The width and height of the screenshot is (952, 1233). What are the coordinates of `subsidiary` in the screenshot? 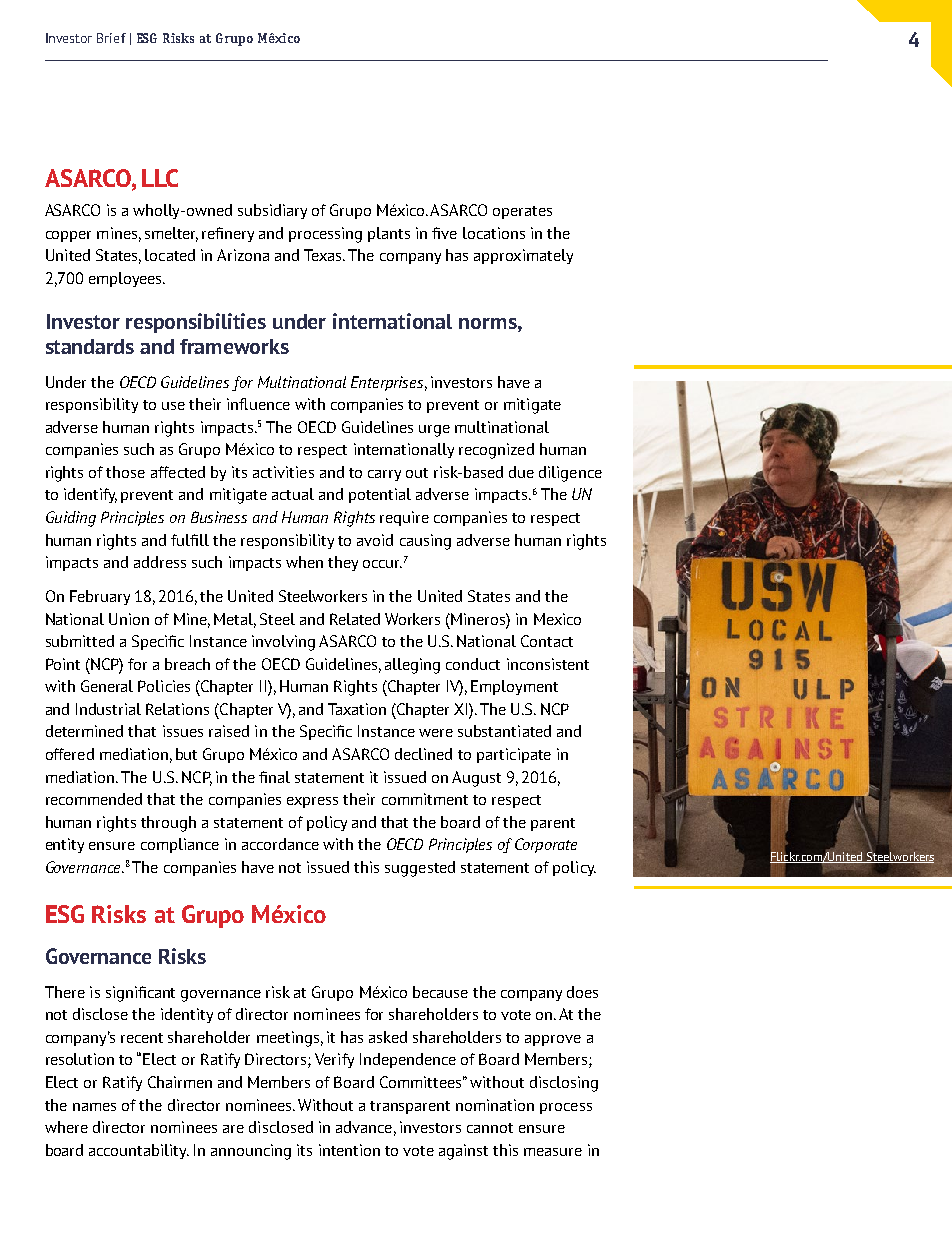 It's located at (272, 211).
